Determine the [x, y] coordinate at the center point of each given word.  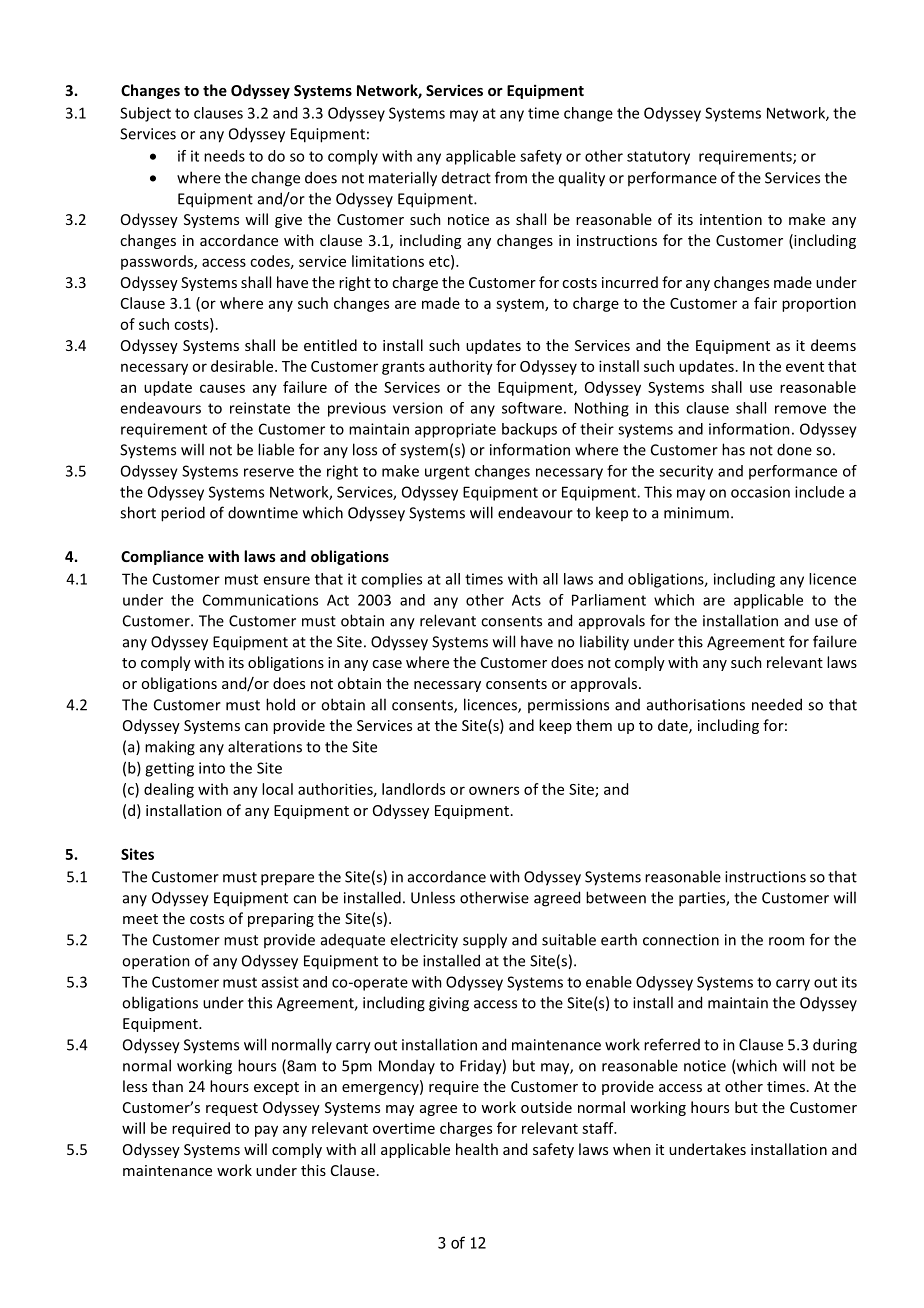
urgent [447, 473]
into [212, 768]
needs [224, 156]
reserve [269, 472]
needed [777, 704]
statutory [658, 158]
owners [494, 790]
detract [466, 178]
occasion [760, 492]
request [232, 1109]
